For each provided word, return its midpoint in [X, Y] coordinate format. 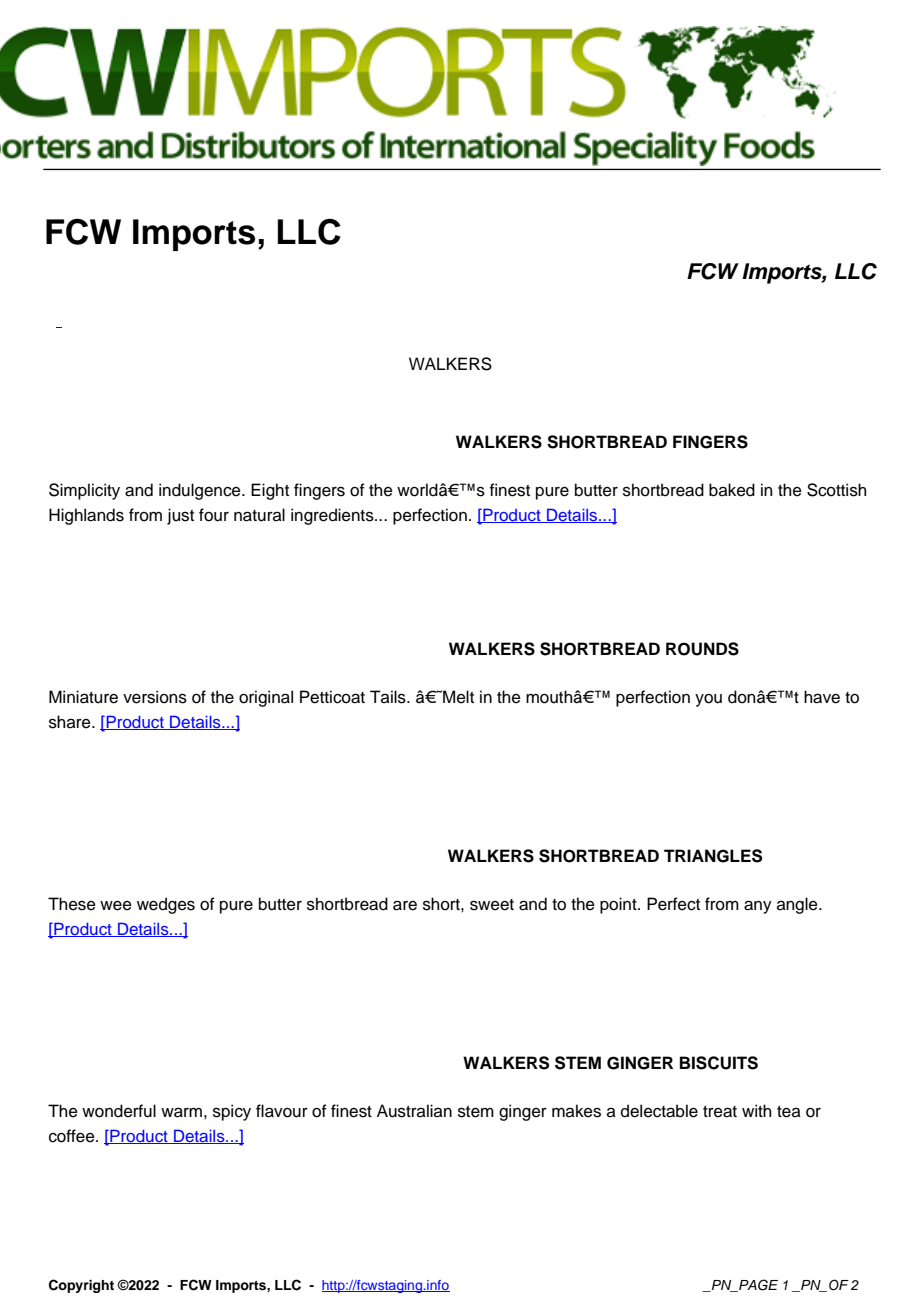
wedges [166, 905]
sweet [492, 905]
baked [732, 490]
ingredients [333, 516]
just [180, 516]
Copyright [81, 1286]
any [758, 907]
